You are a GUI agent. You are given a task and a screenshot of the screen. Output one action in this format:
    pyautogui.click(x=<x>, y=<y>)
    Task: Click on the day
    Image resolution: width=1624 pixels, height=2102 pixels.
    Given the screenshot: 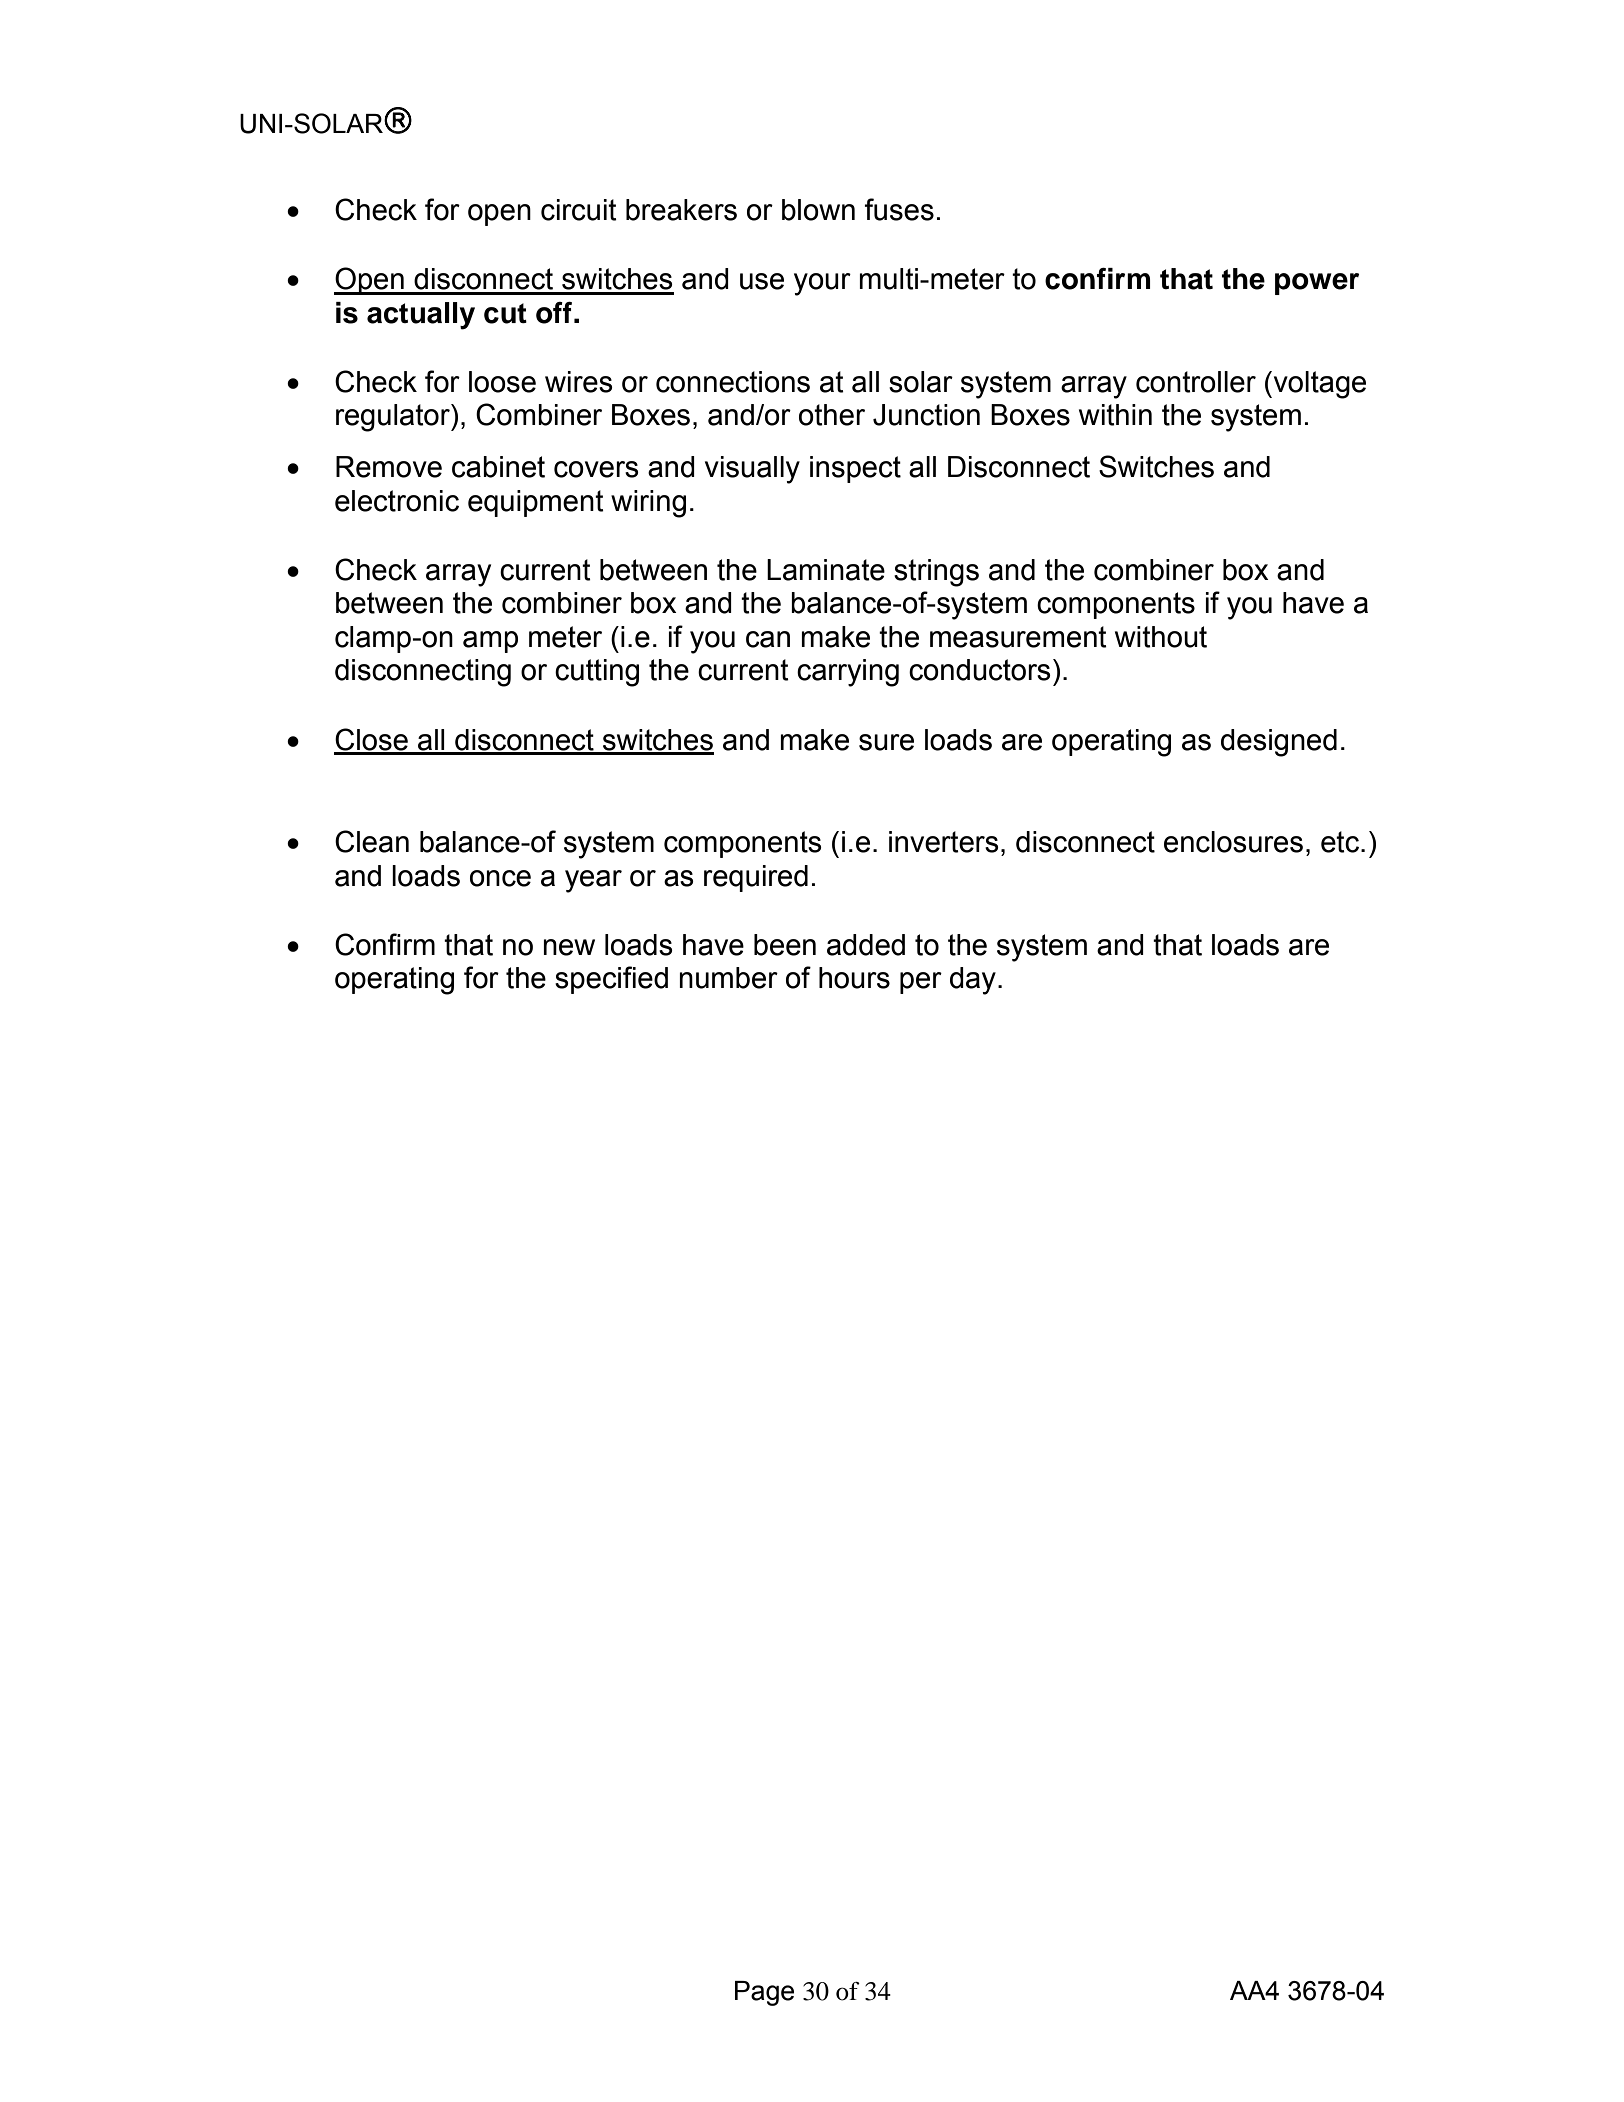 What is the action you would take?
    pyautogui.click(x=973, y=981)
